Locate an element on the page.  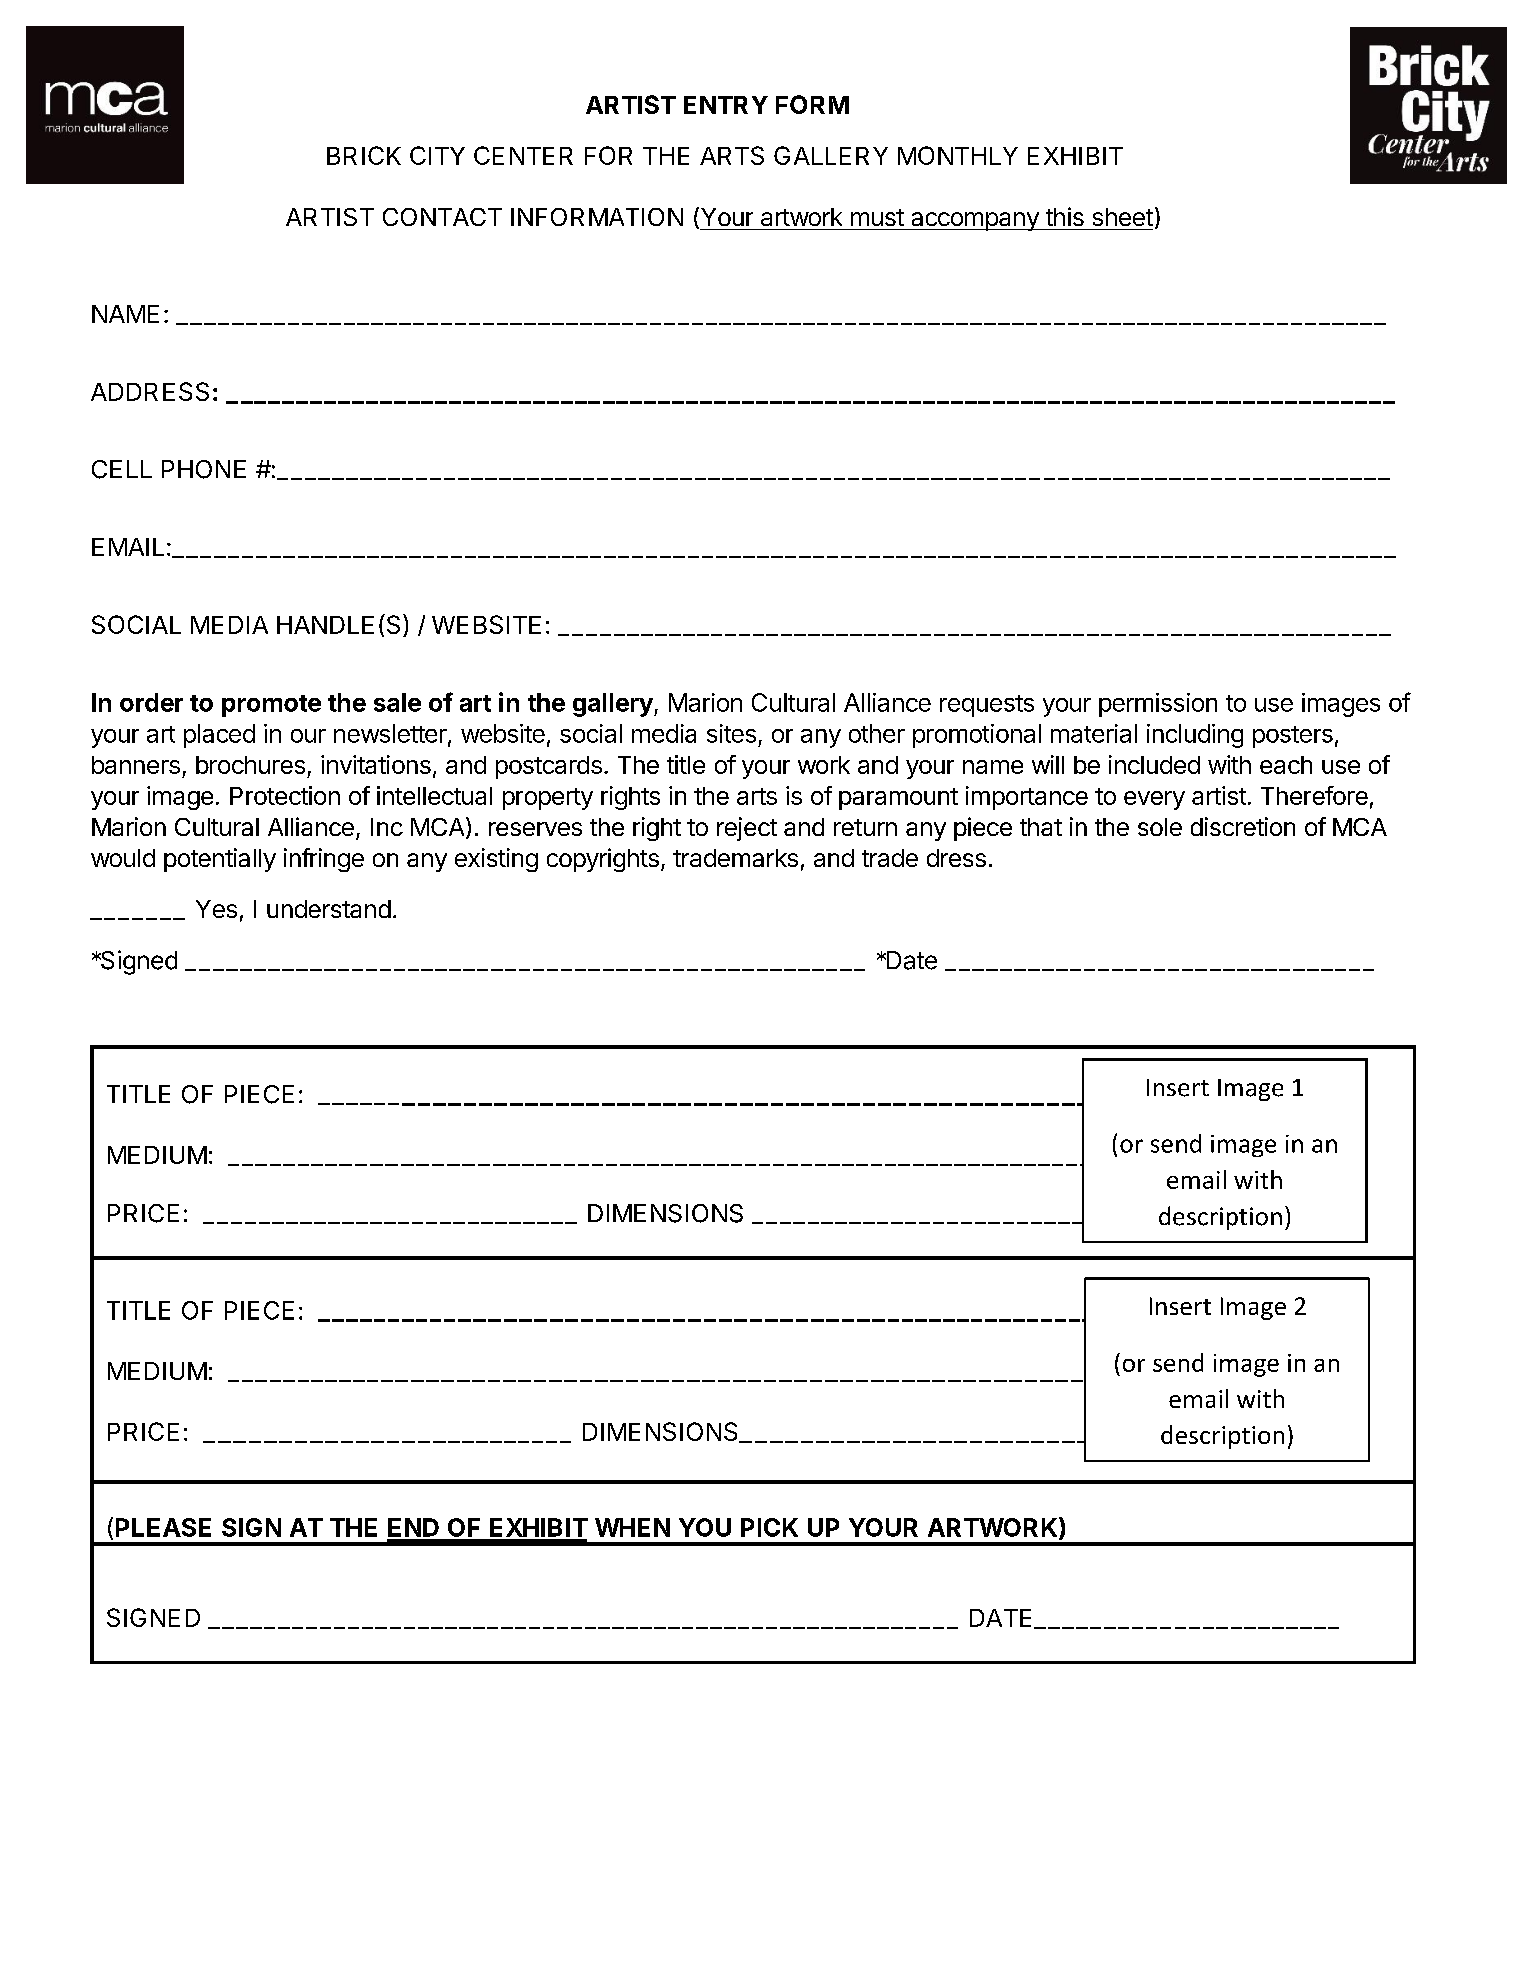
PLEASE is located at coordinates (163, 1527).
